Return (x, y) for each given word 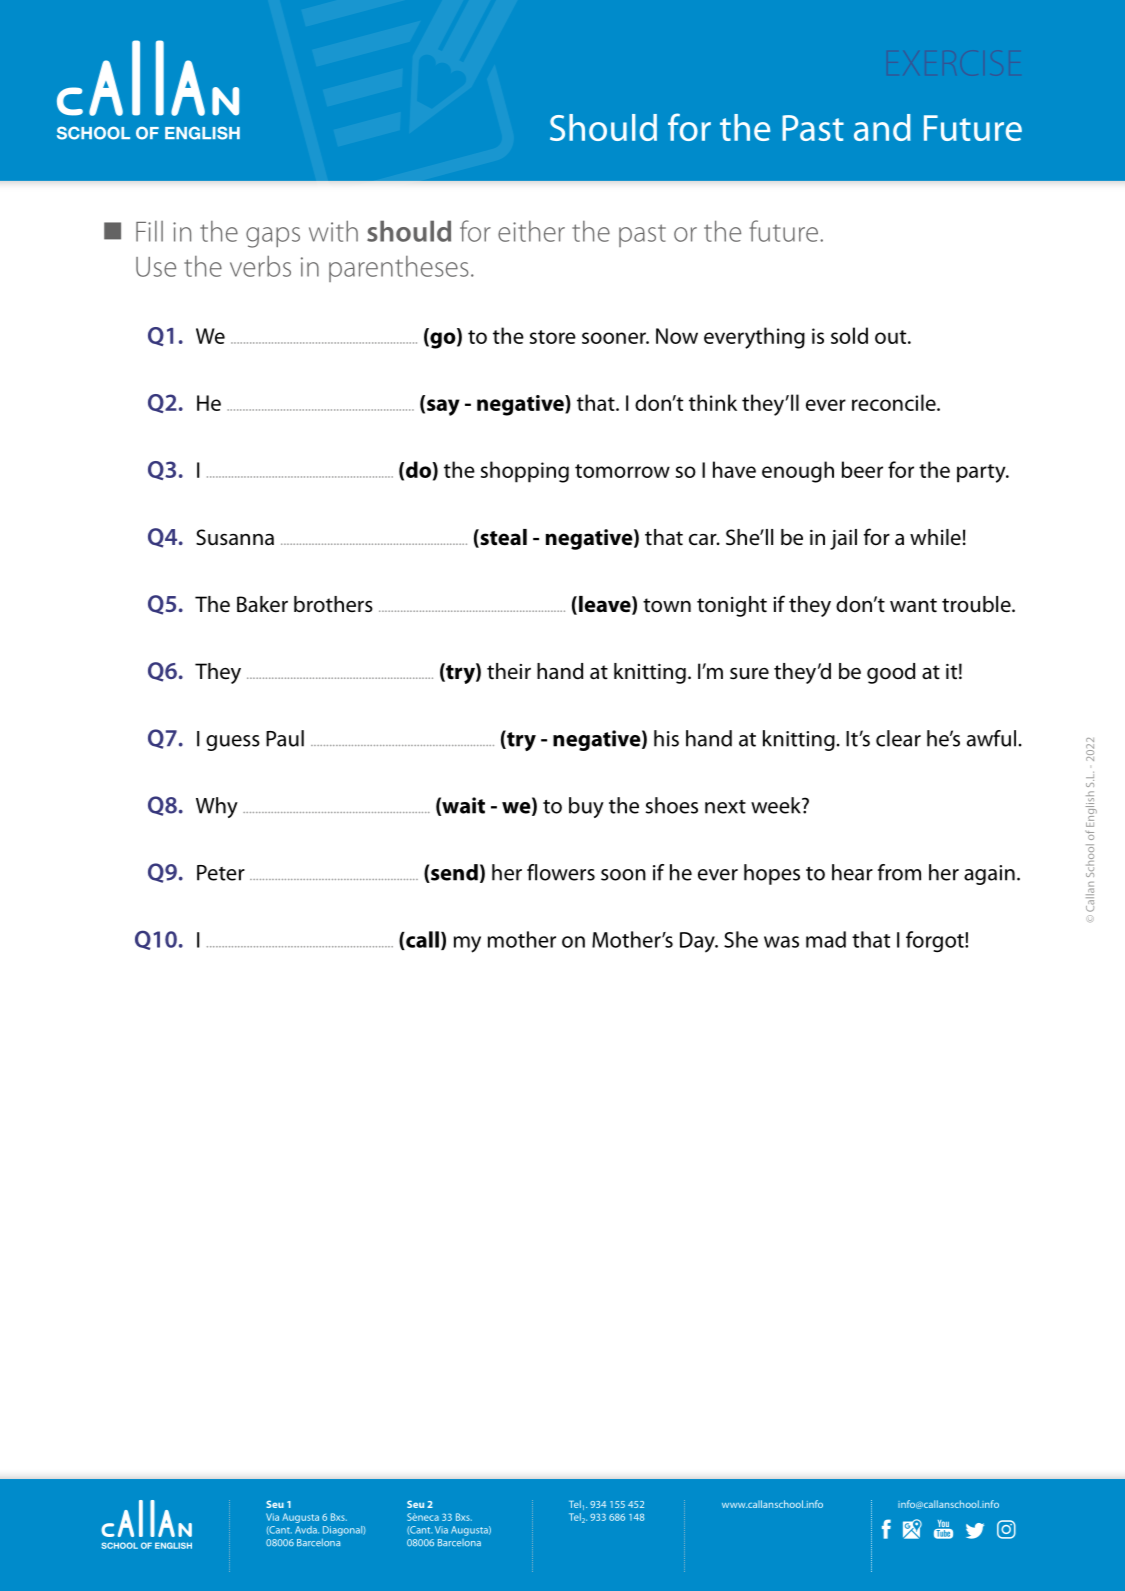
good (891, 673)
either (531, 231)
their (509, 671)
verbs (260, 266)
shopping (525, 472)
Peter (221, 873)
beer (862, 469)
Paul (285, 738)
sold (849, 335)
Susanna (235, 537)
